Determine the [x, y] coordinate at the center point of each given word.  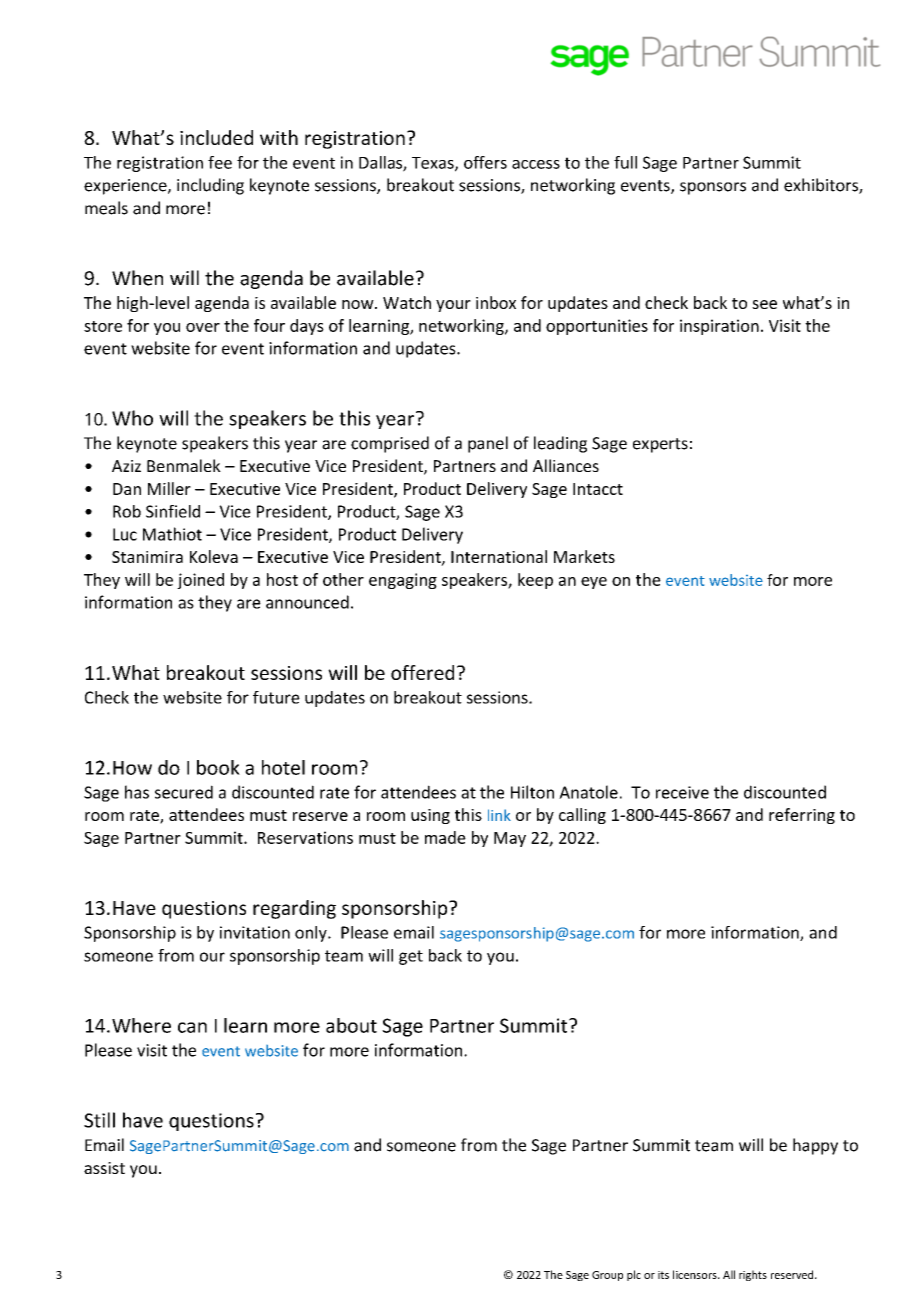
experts [660, 445]
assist [104, 1168]
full [625, 162]
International [499, 556]
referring [802, 816]
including [210, 186]
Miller [169, 488]
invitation [255, 932]
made [445, 837]
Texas [434, 164]
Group [607, 1276]
